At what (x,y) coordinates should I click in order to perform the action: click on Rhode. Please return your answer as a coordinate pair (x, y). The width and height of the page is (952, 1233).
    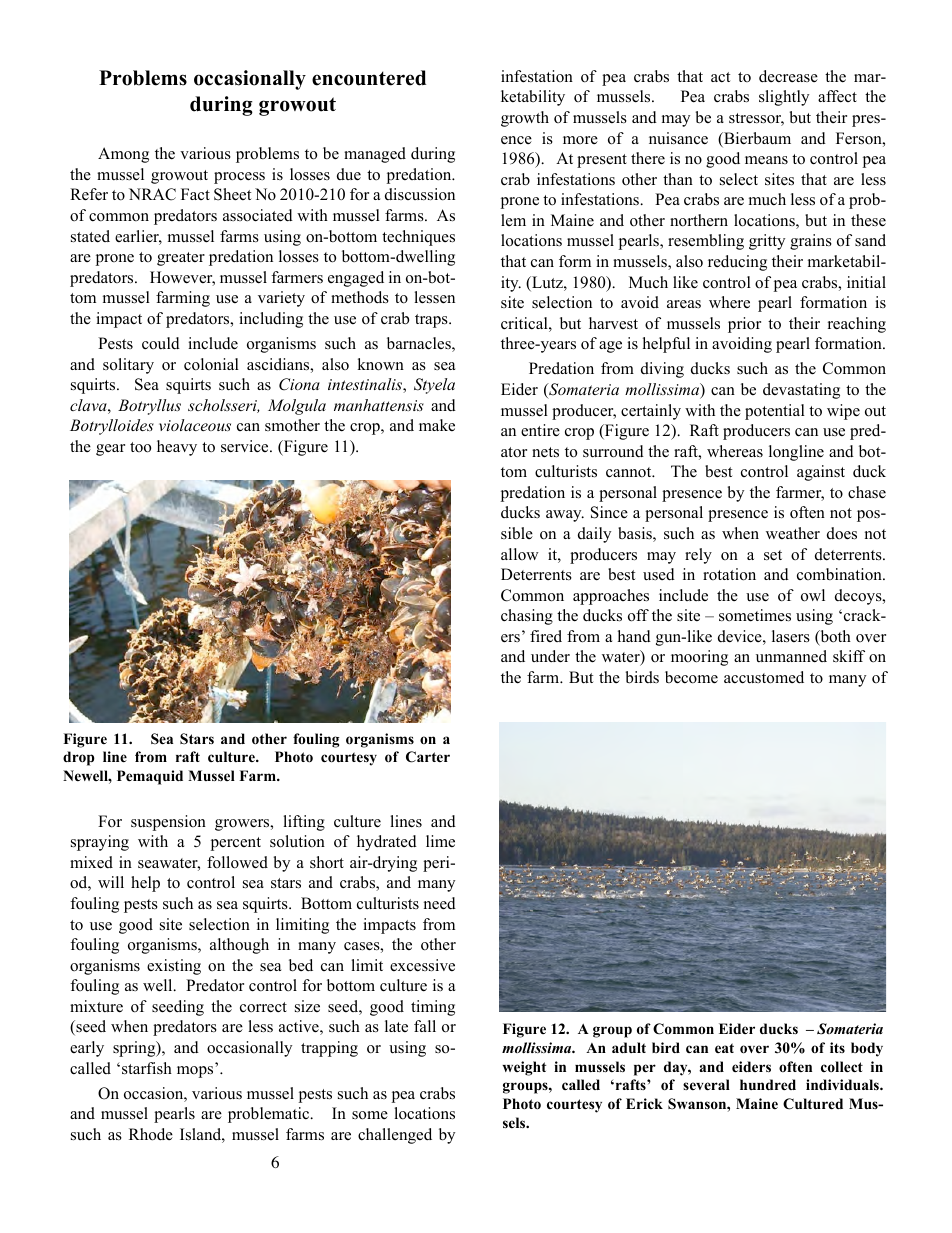
    Looking at the image, I should click on (151, 1134).
